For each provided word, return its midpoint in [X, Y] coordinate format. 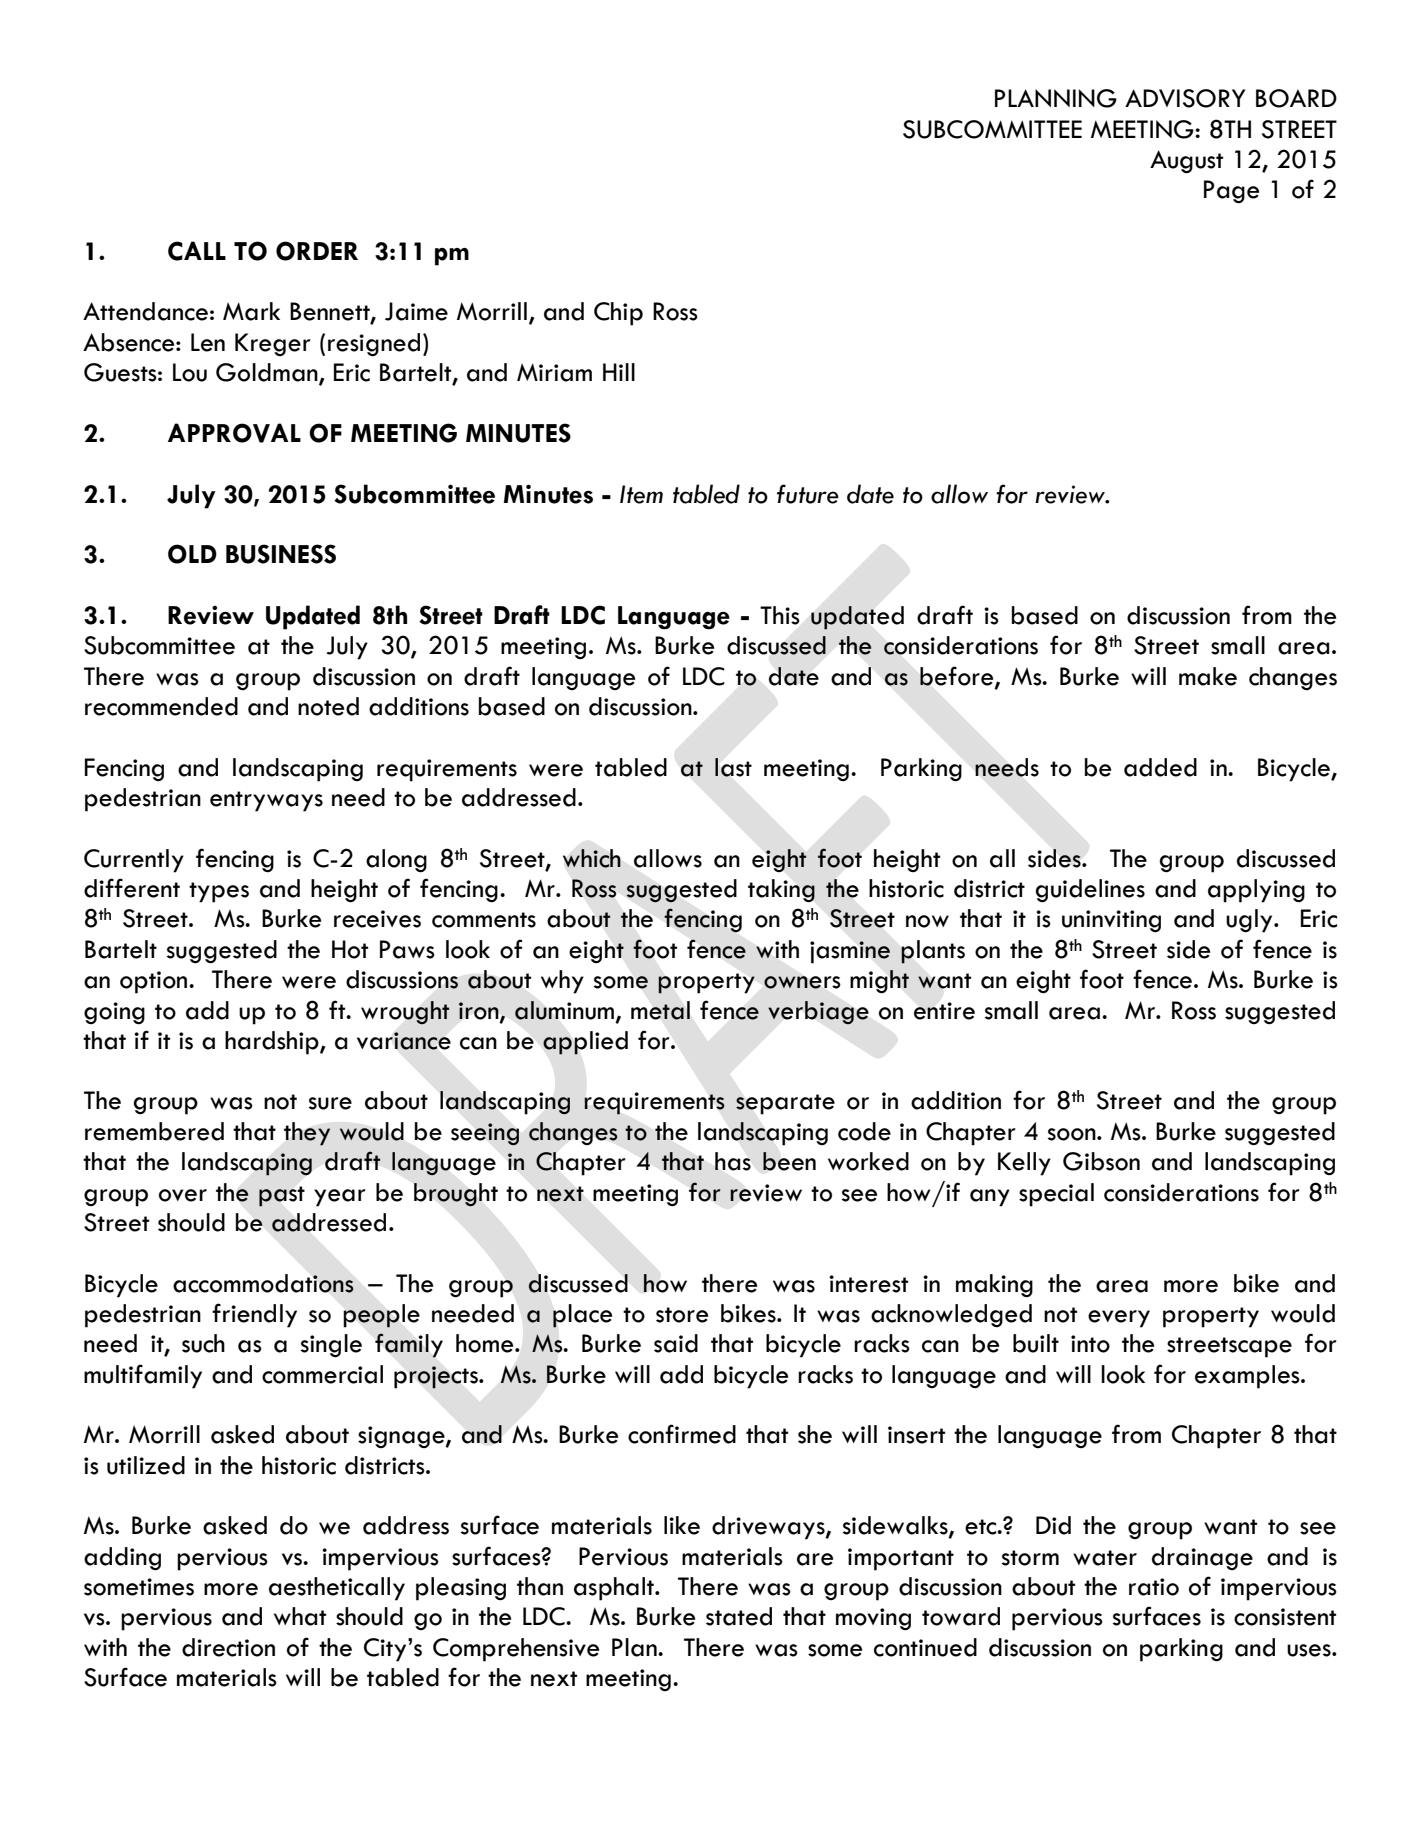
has [733, 1161]
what [300, 1616]
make [1208, 676]
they [307, 1134]
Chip [618, 314]
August [1186, 162]
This [780, 615]
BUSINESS [281, 554]
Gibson [1101, 1161]
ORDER [317, 251]
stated [739, 1616]
